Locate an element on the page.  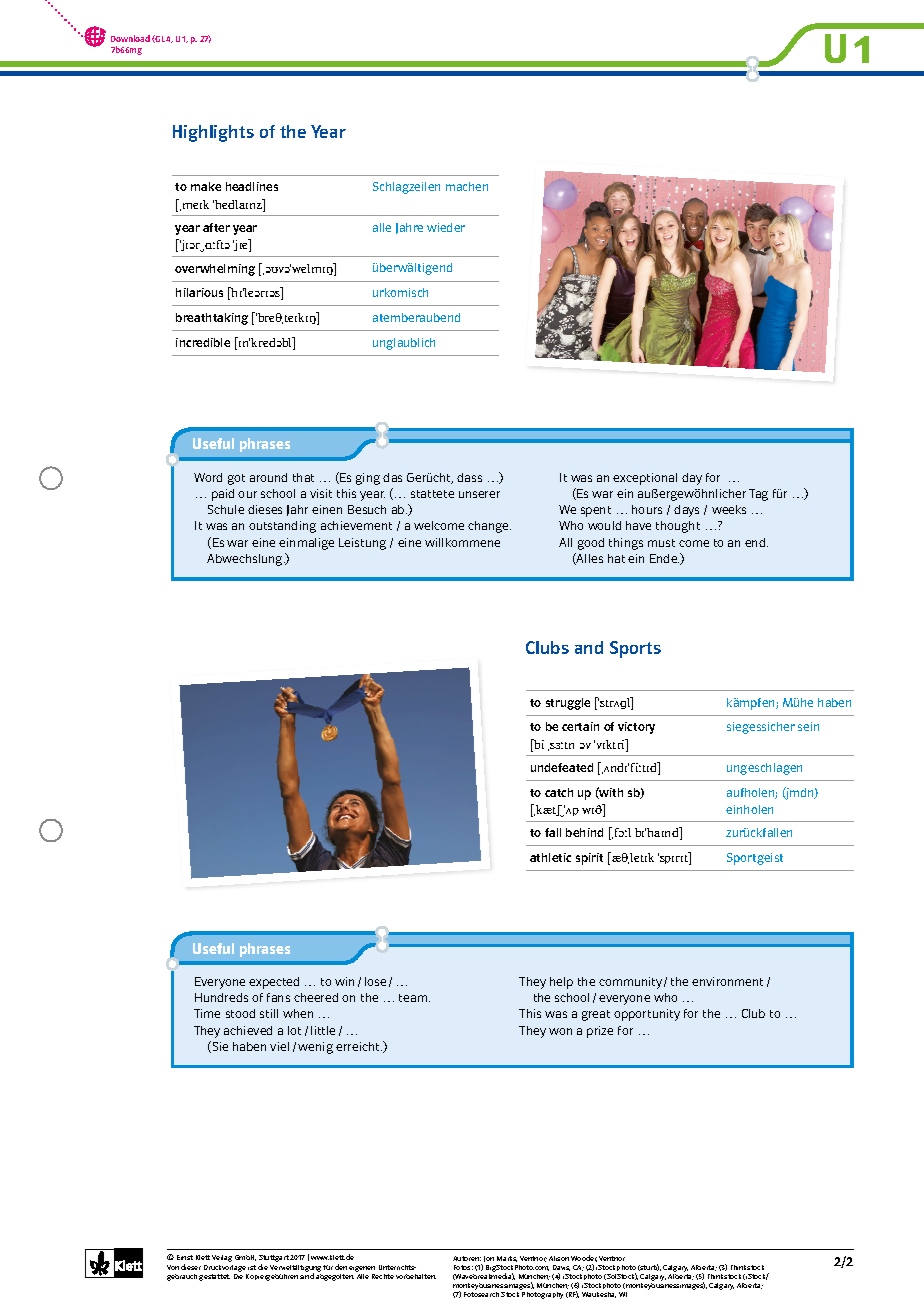
wieder is located at coordinates (446, 227).
